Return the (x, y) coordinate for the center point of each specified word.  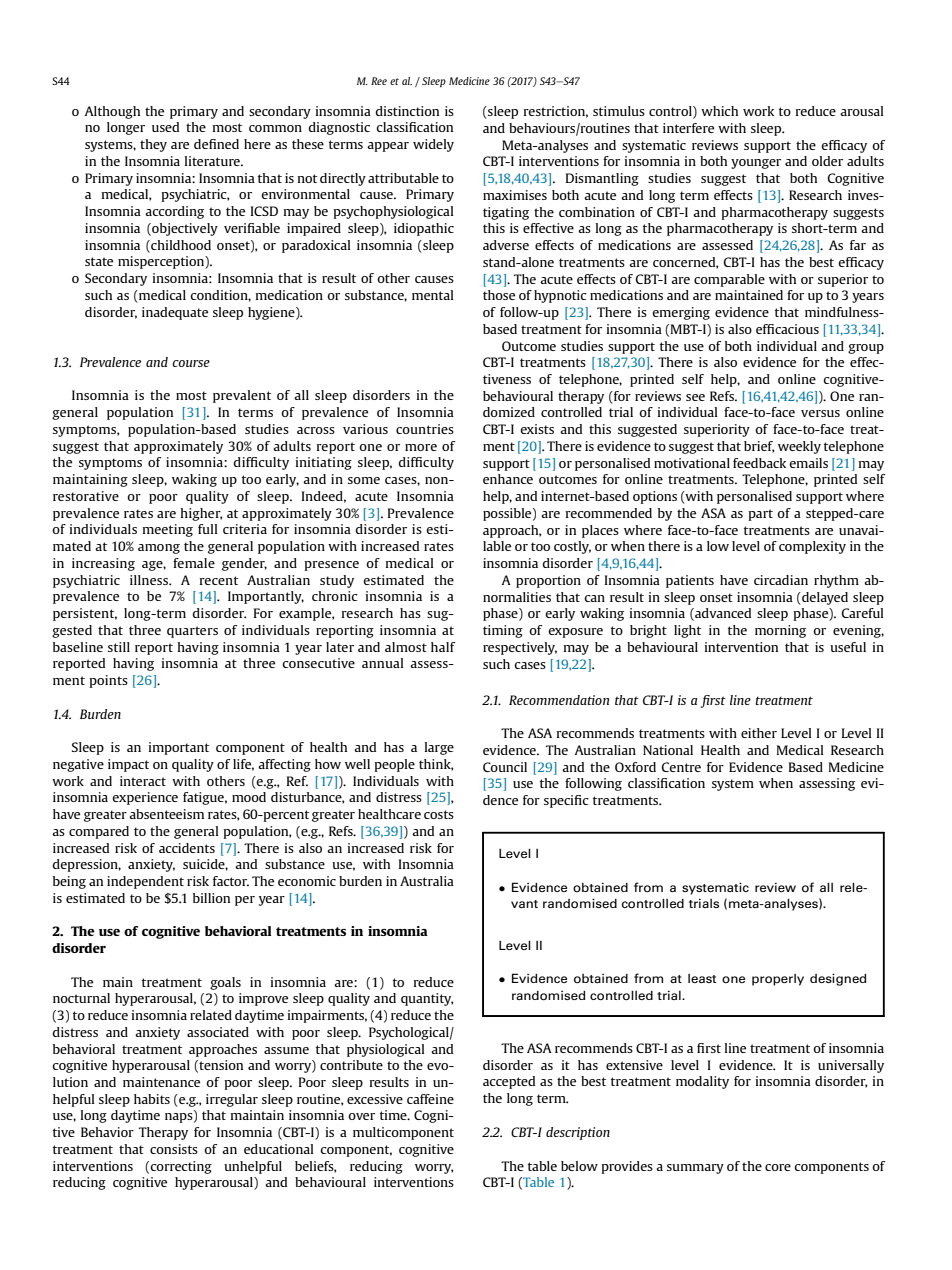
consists (174, 1149)
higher (201, 514)
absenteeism (166, 814)
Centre (681, 767)
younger (756, 164)
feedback (759, 463)
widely (433, 145)
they (153, 145)
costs (439, 814)
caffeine (430, 1099)
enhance (508, 479)
